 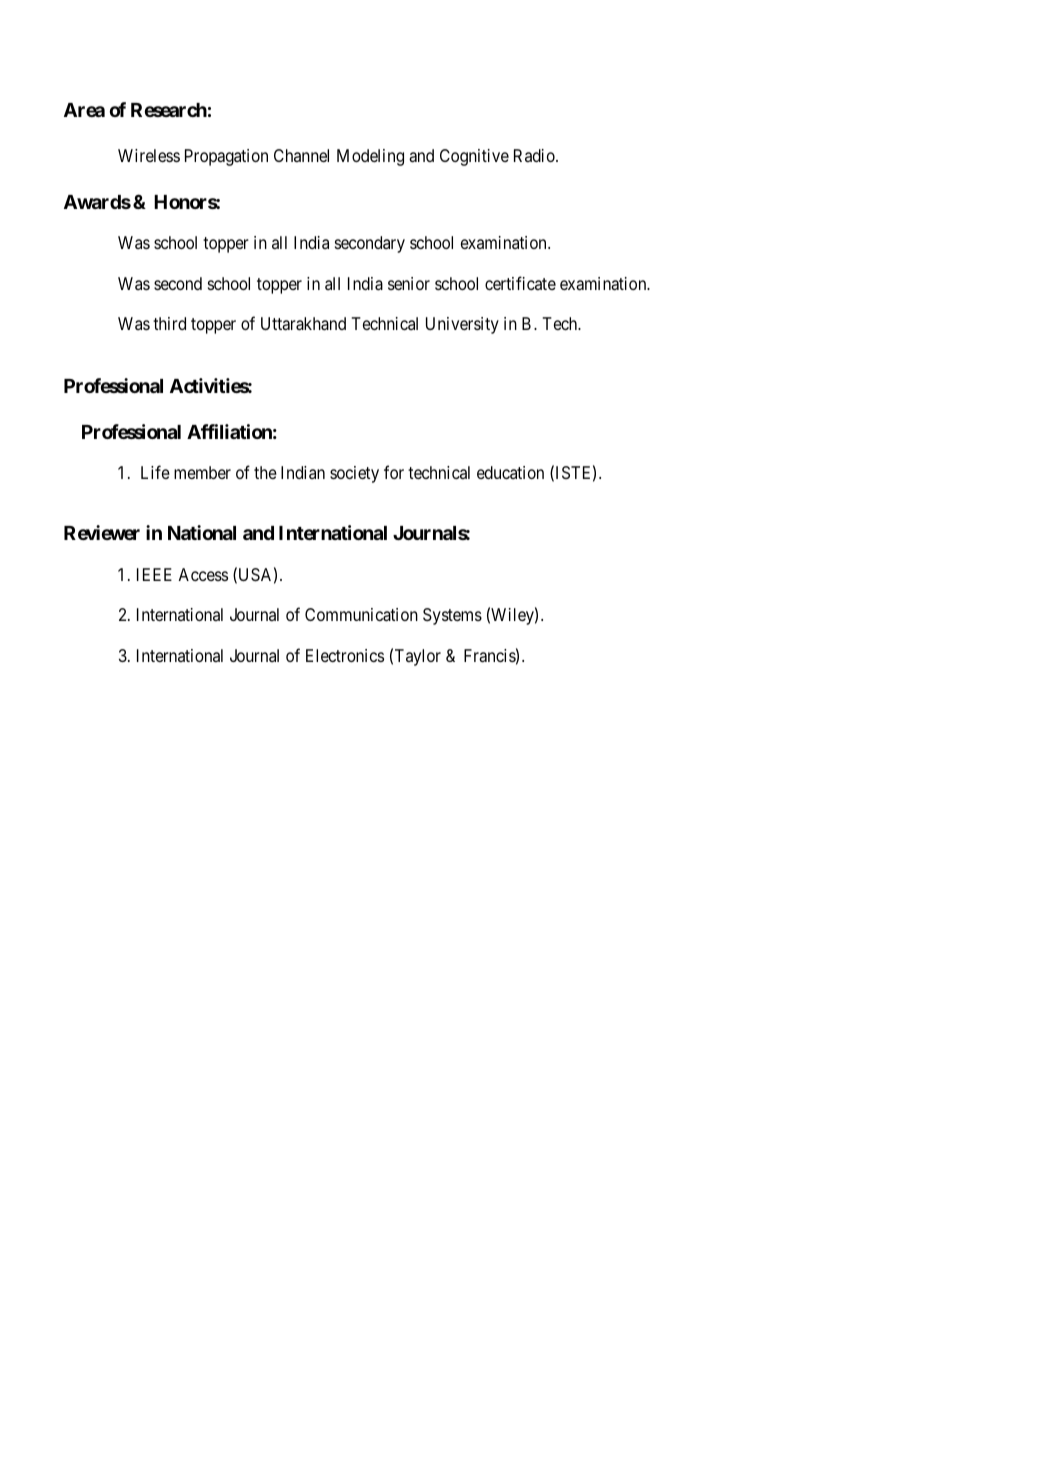 I want to click on IEEE, so click(x=154, y=574).
